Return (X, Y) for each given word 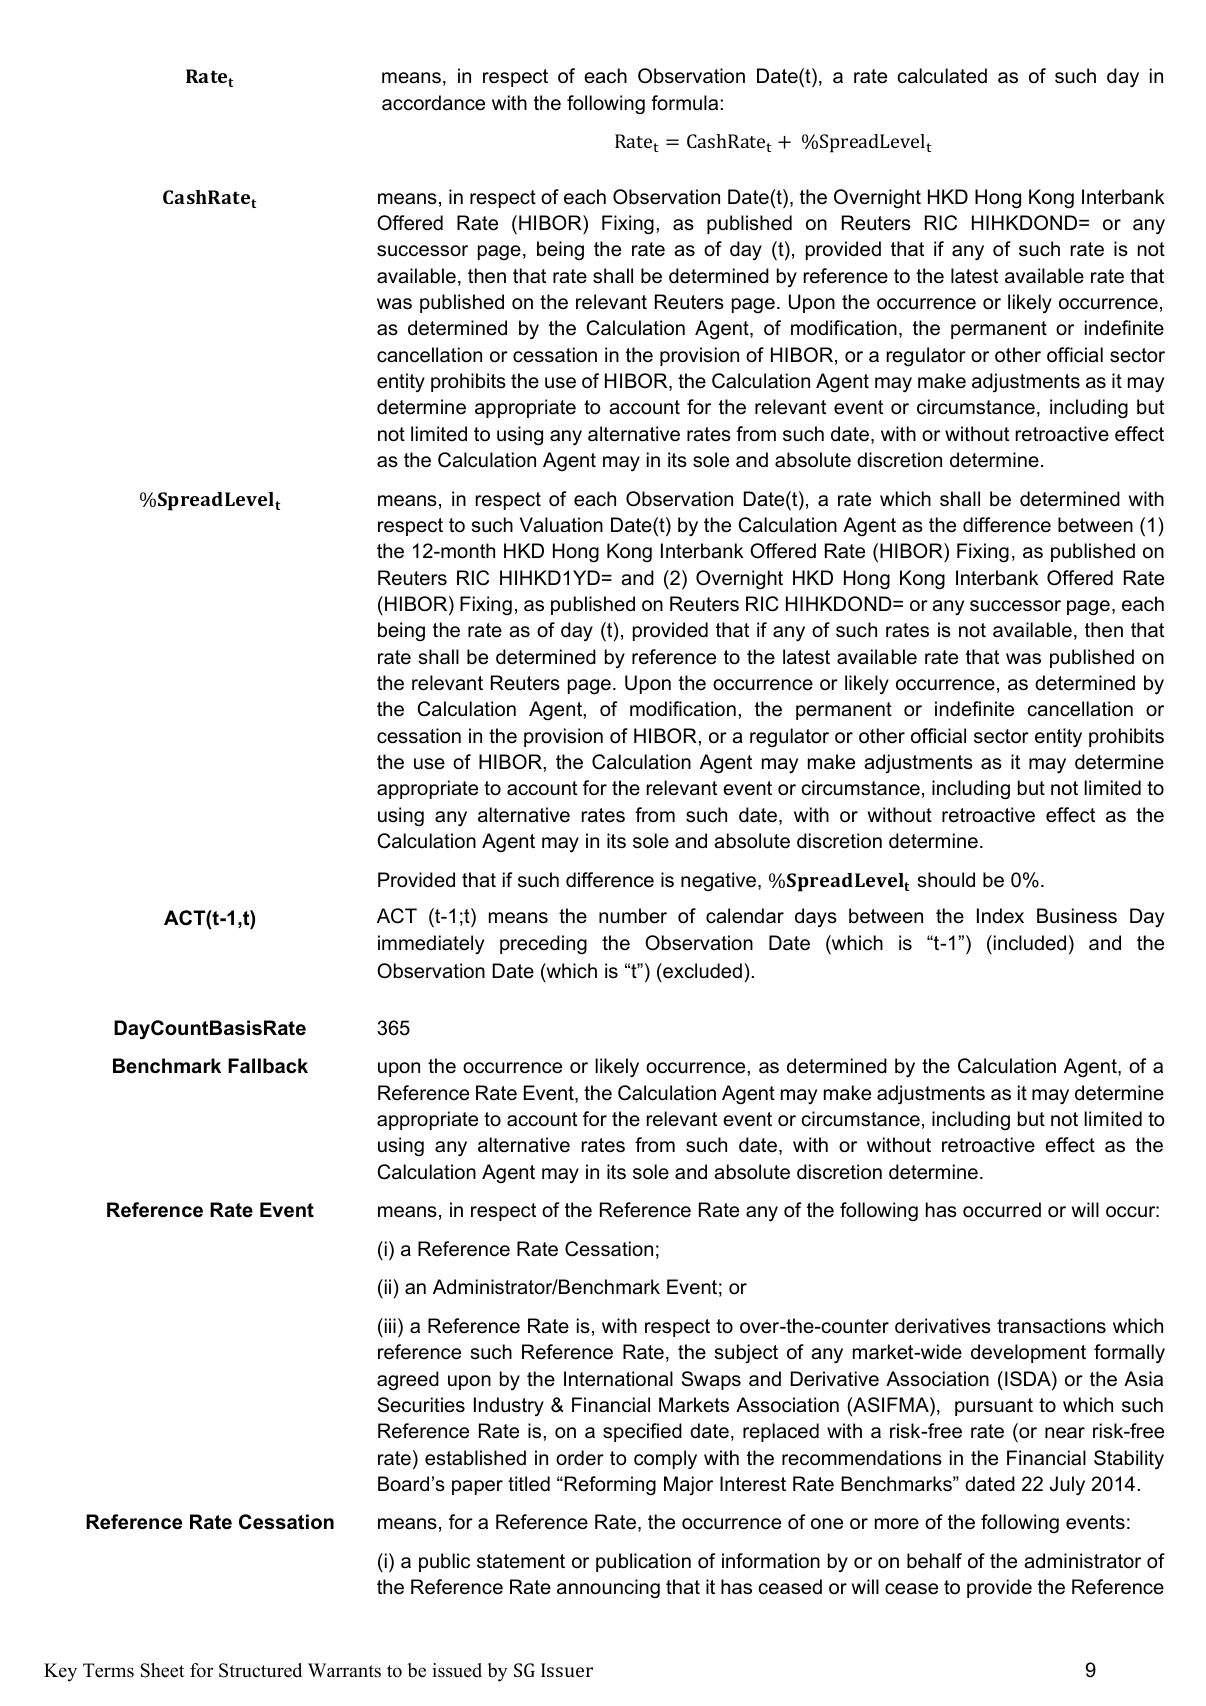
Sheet (162, 1670)
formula (684, 103)
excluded (701, 971)
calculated (942, 76)
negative (720, 882)
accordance (433, 103)
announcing (608, 1588)
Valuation (561, 525)
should (946, 880)
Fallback (268, 1066)
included (1030, 943)
